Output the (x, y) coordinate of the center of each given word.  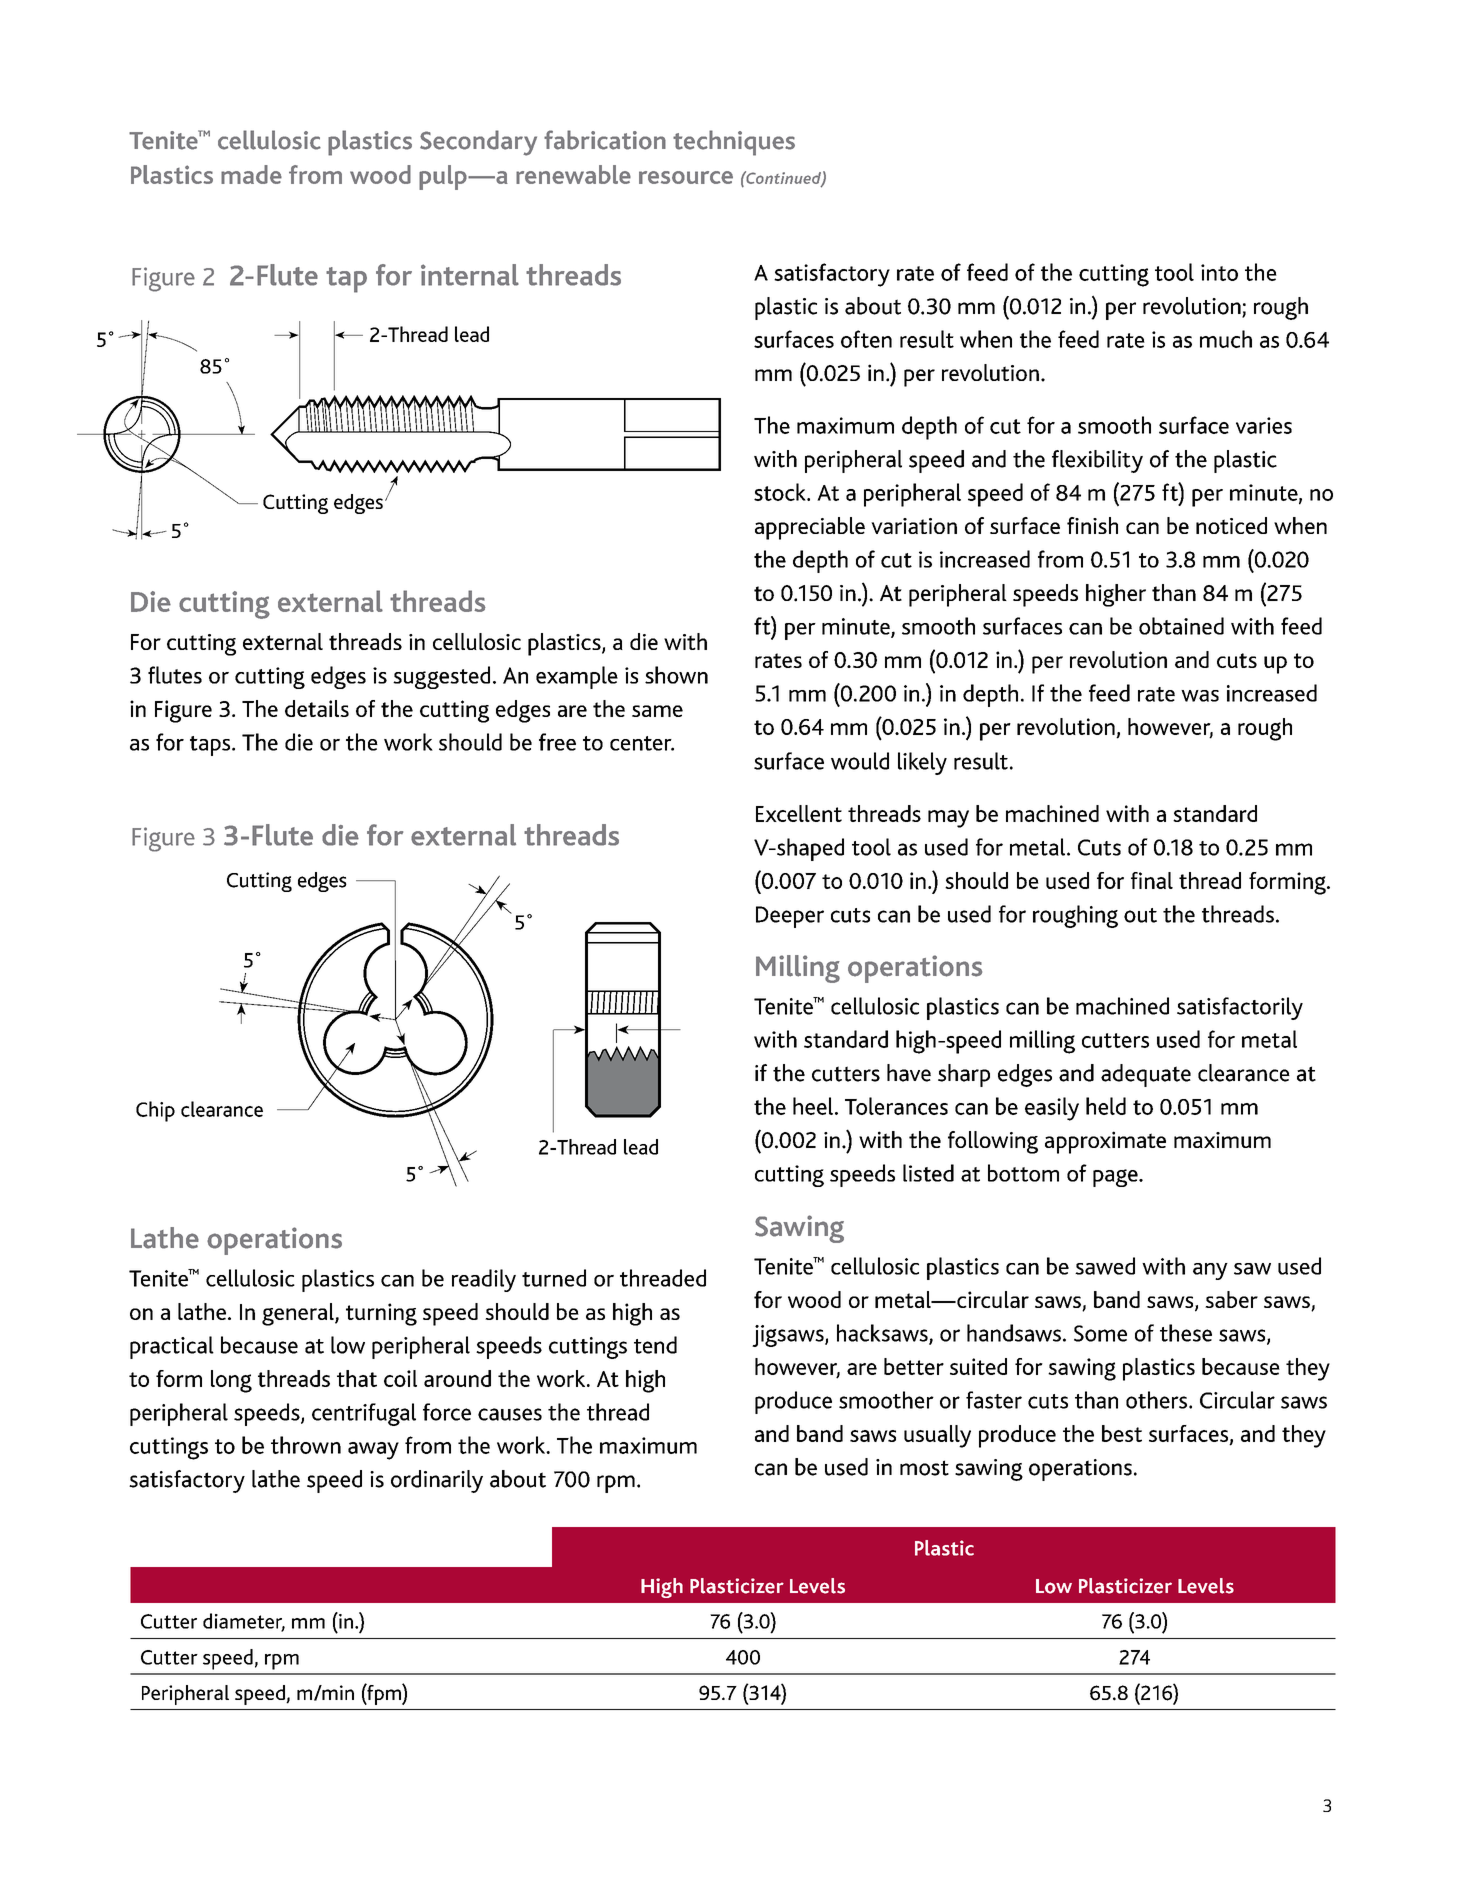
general (299, 1314)
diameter (244, 1622)
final (1152, 880)
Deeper (790, 917)
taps (211, 746)
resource (686, 177)
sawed (1105, 1266)
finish (1092, 525)
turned (554, 1278)
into (1219, 272)
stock (781, 492)
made (251, 174)
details (317, 708)
